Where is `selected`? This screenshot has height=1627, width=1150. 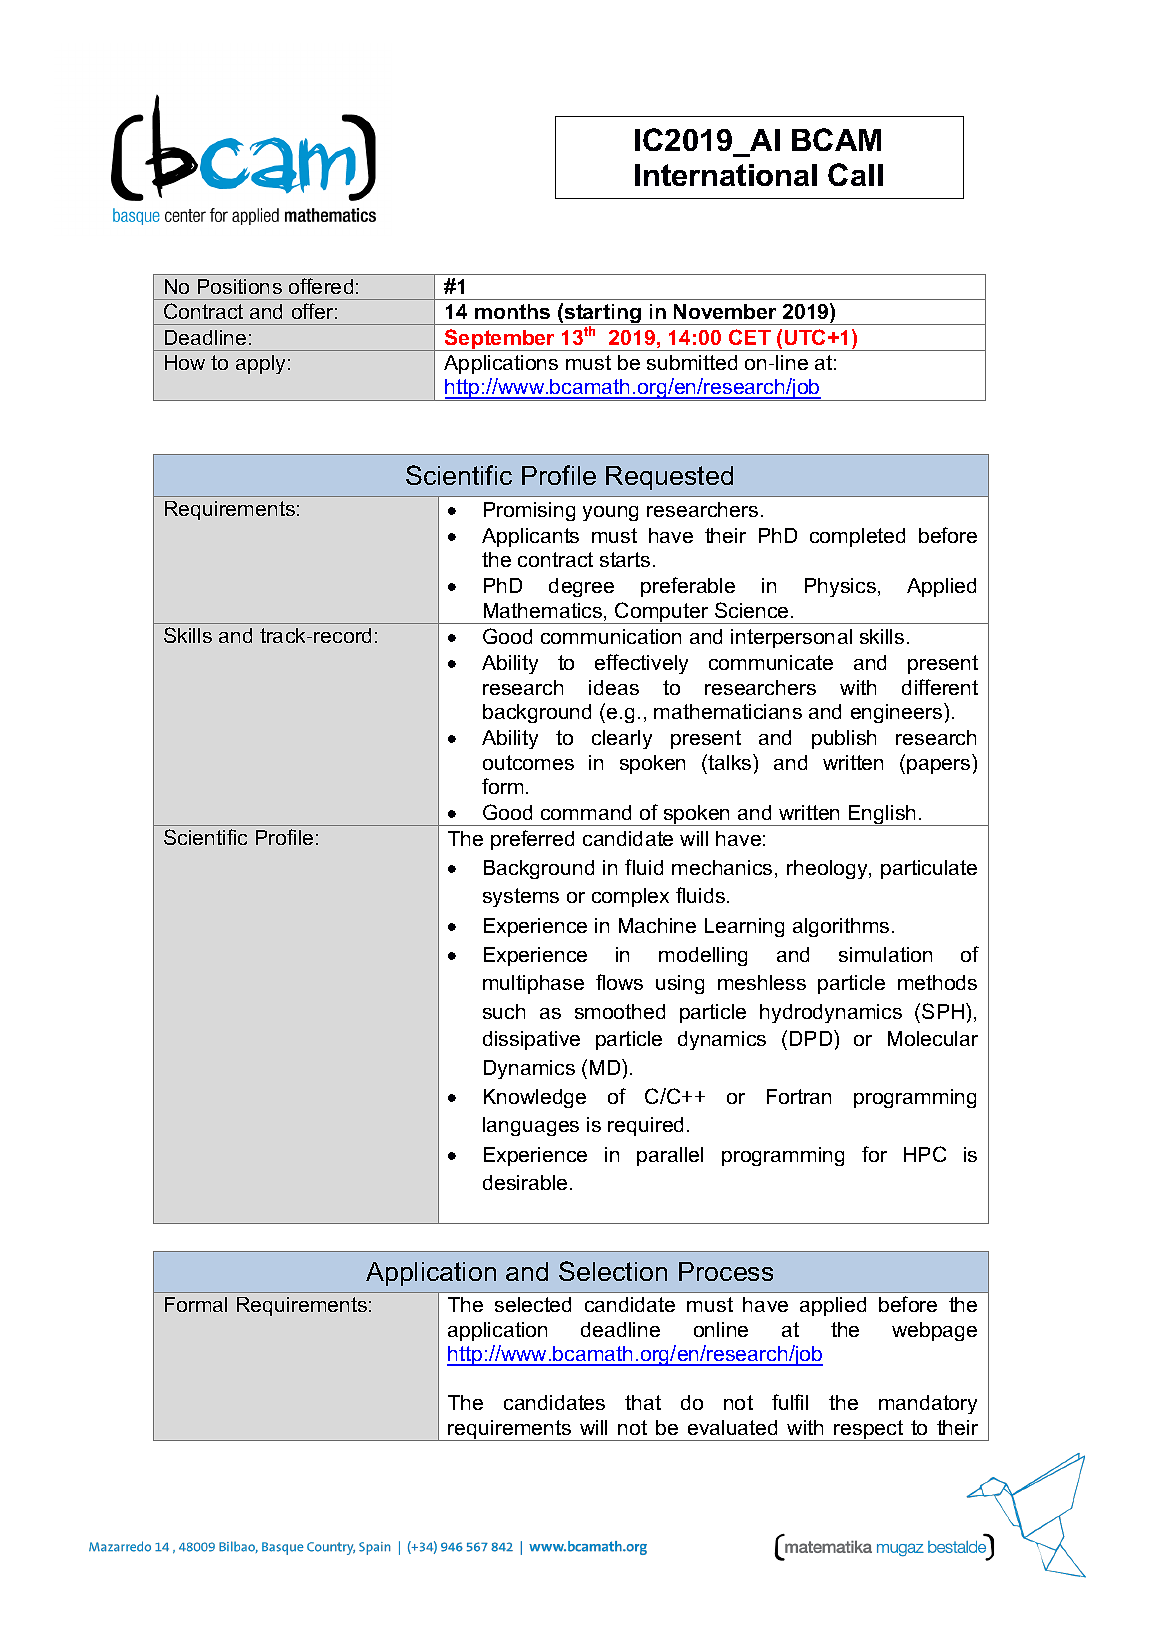 selected is located at coordinates (533, 1304).
